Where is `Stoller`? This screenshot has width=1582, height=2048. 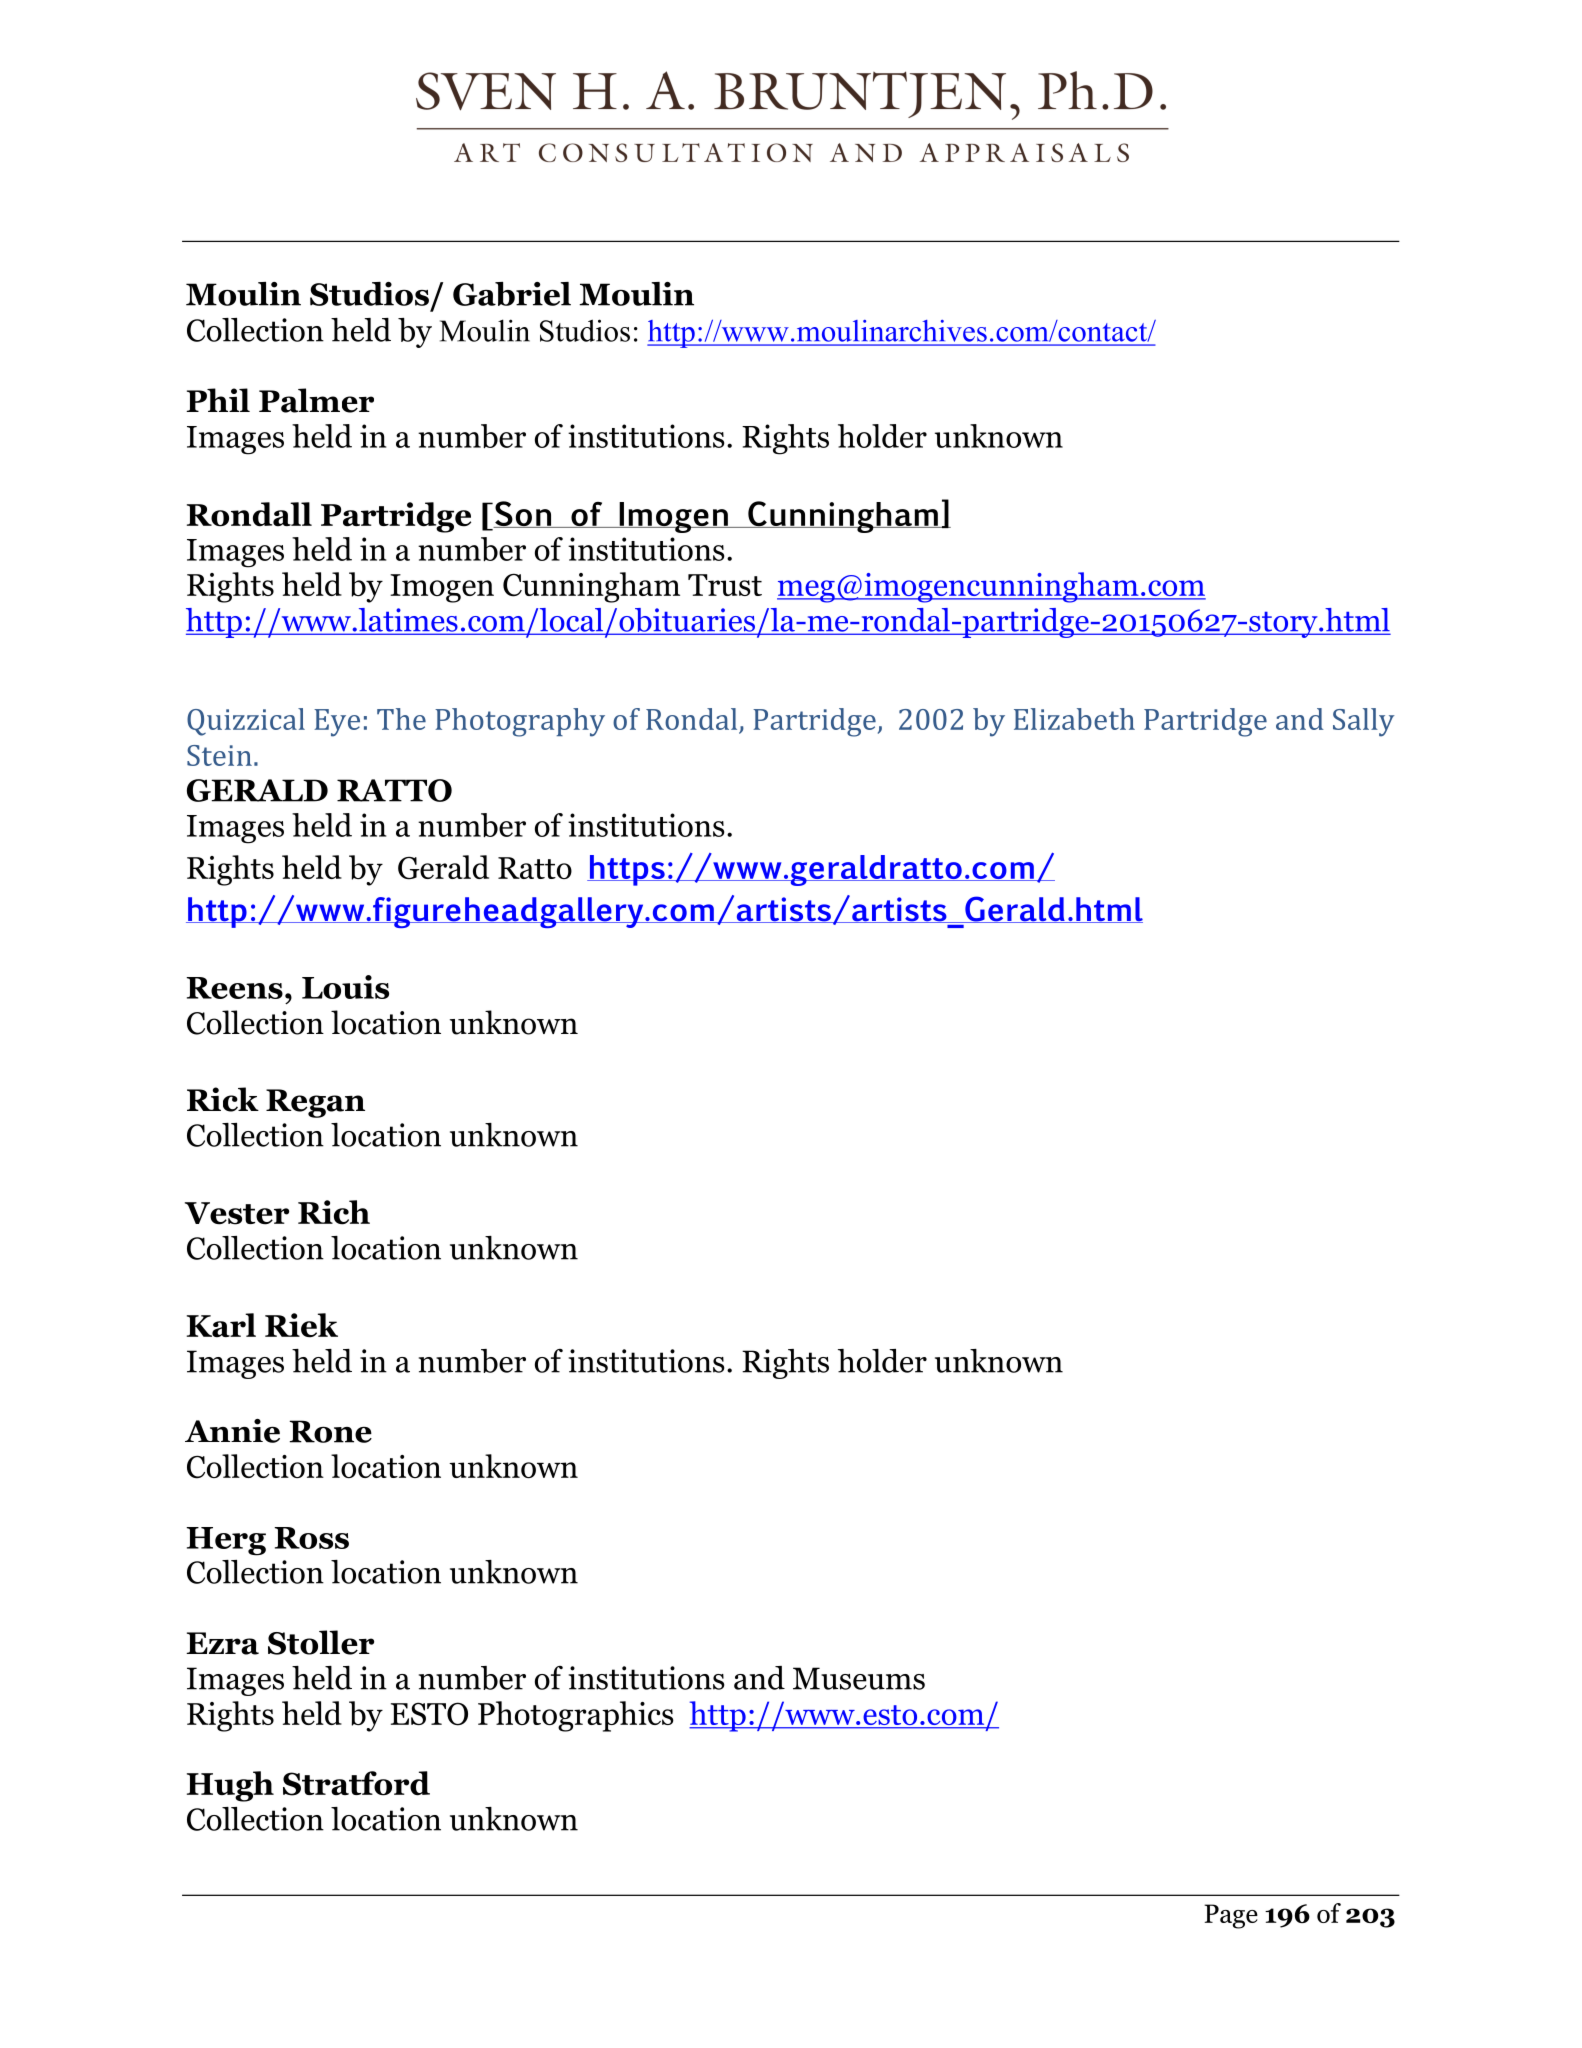
Stoller is located at coordinates (321, 1642).
